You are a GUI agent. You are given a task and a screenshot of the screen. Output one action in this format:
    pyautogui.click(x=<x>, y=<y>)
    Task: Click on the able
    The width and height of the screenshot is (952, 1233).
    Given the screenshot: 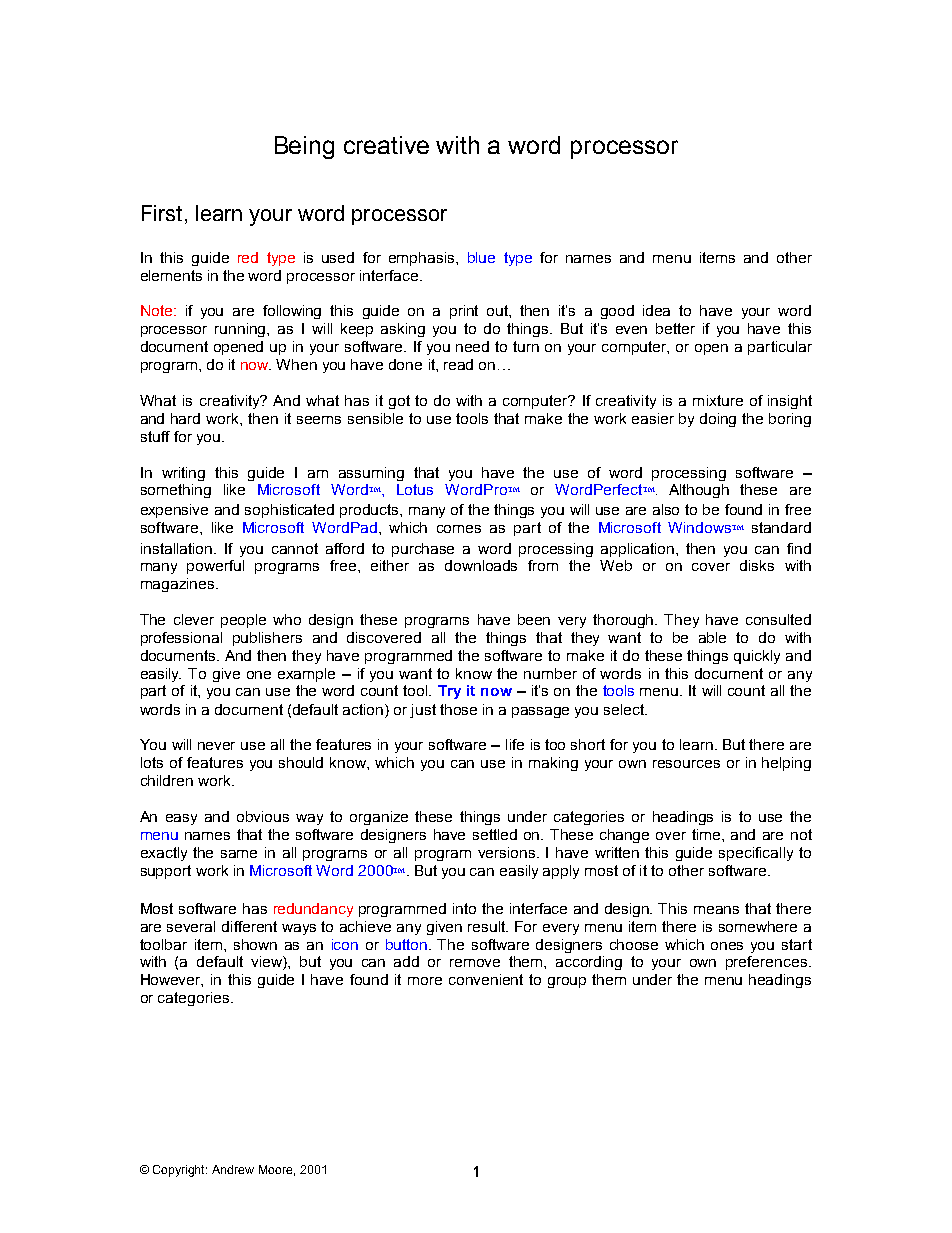 What is the action you would take?
    pyautogui.click(x=712, y=637)
